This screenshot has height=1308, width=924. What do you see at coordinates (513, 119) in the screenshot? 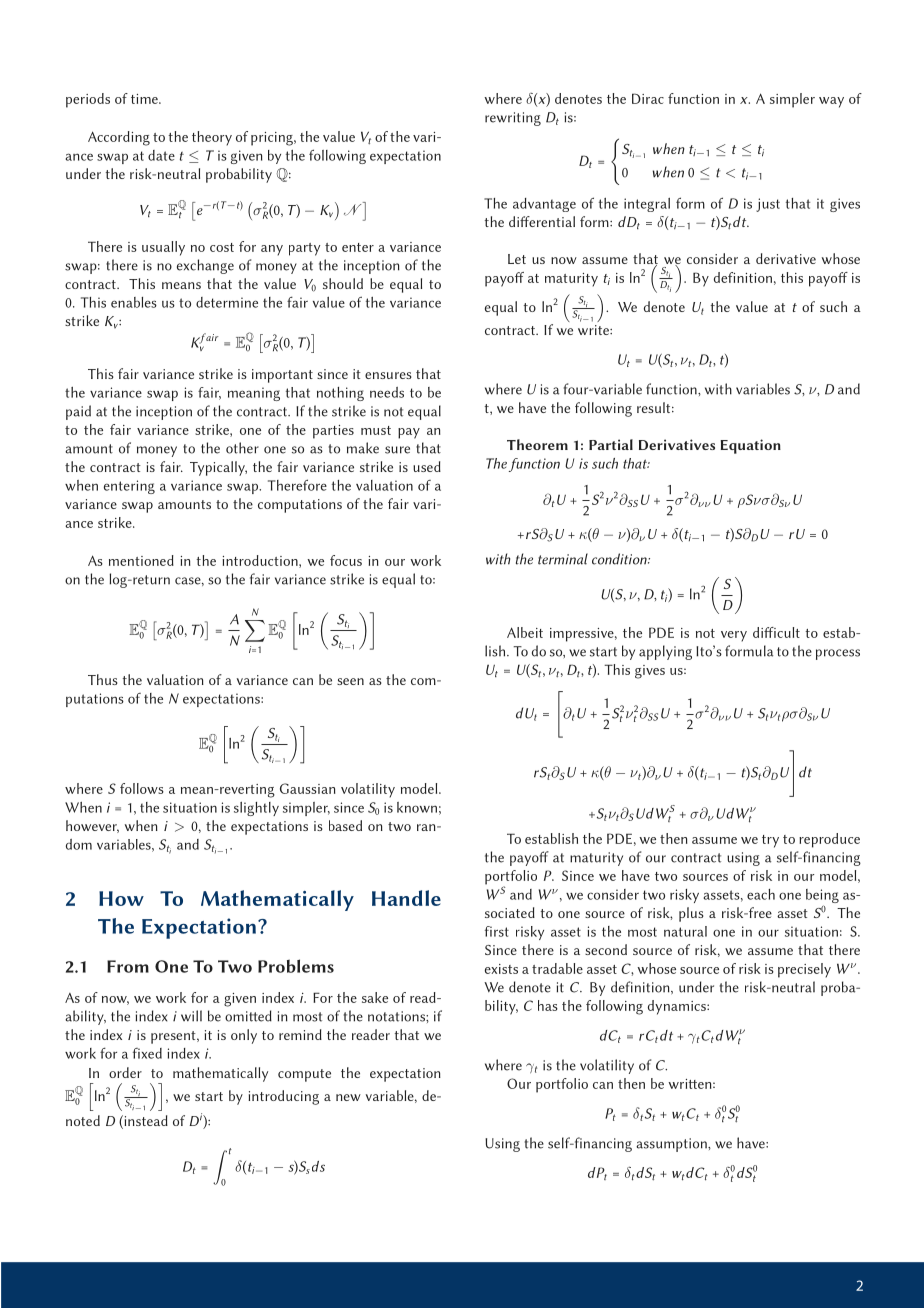
I see `rewriting` at bounding box center [513, 119].
